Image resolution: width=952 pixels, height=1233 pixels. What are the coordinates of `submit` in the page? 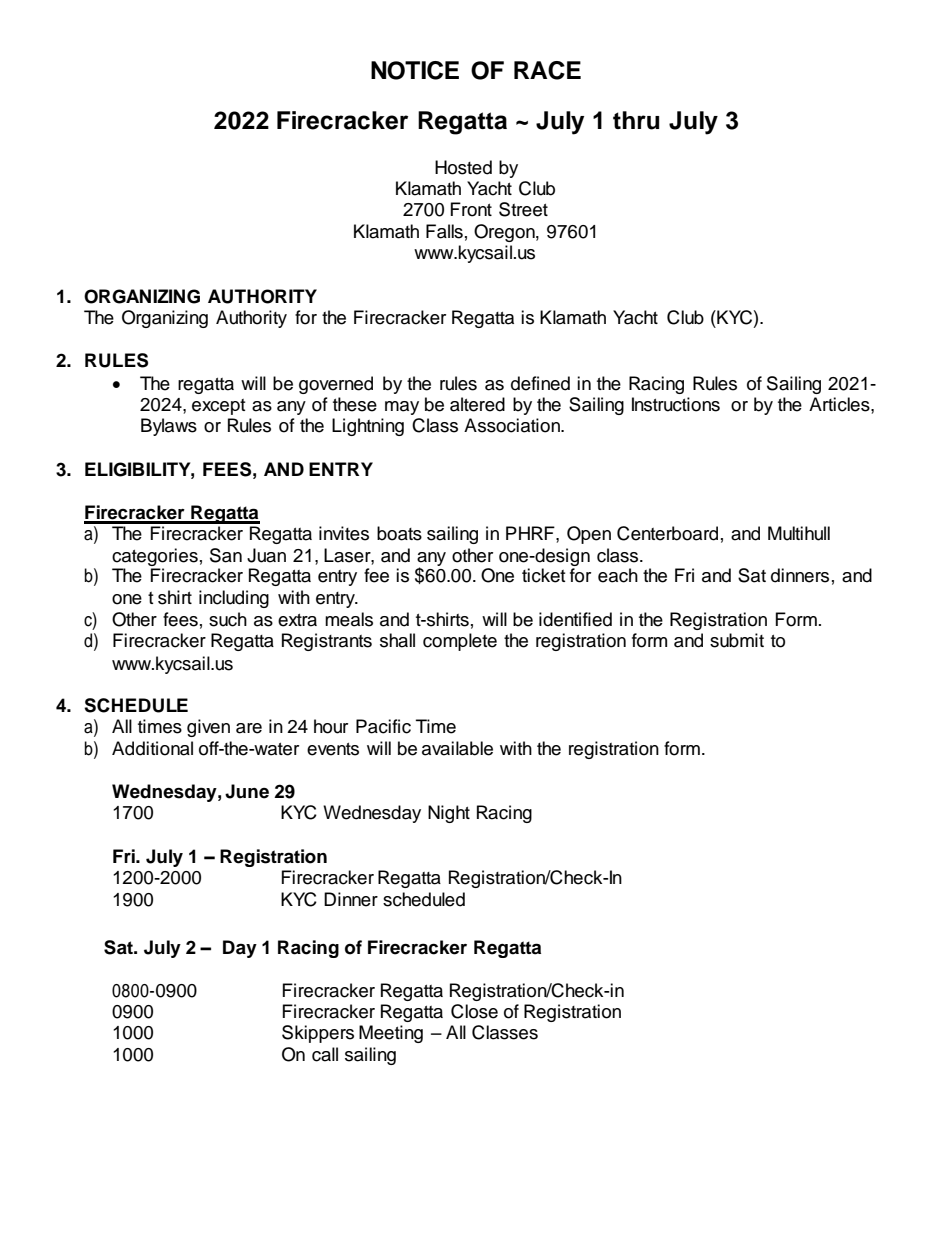 It's located at (737, 640).
